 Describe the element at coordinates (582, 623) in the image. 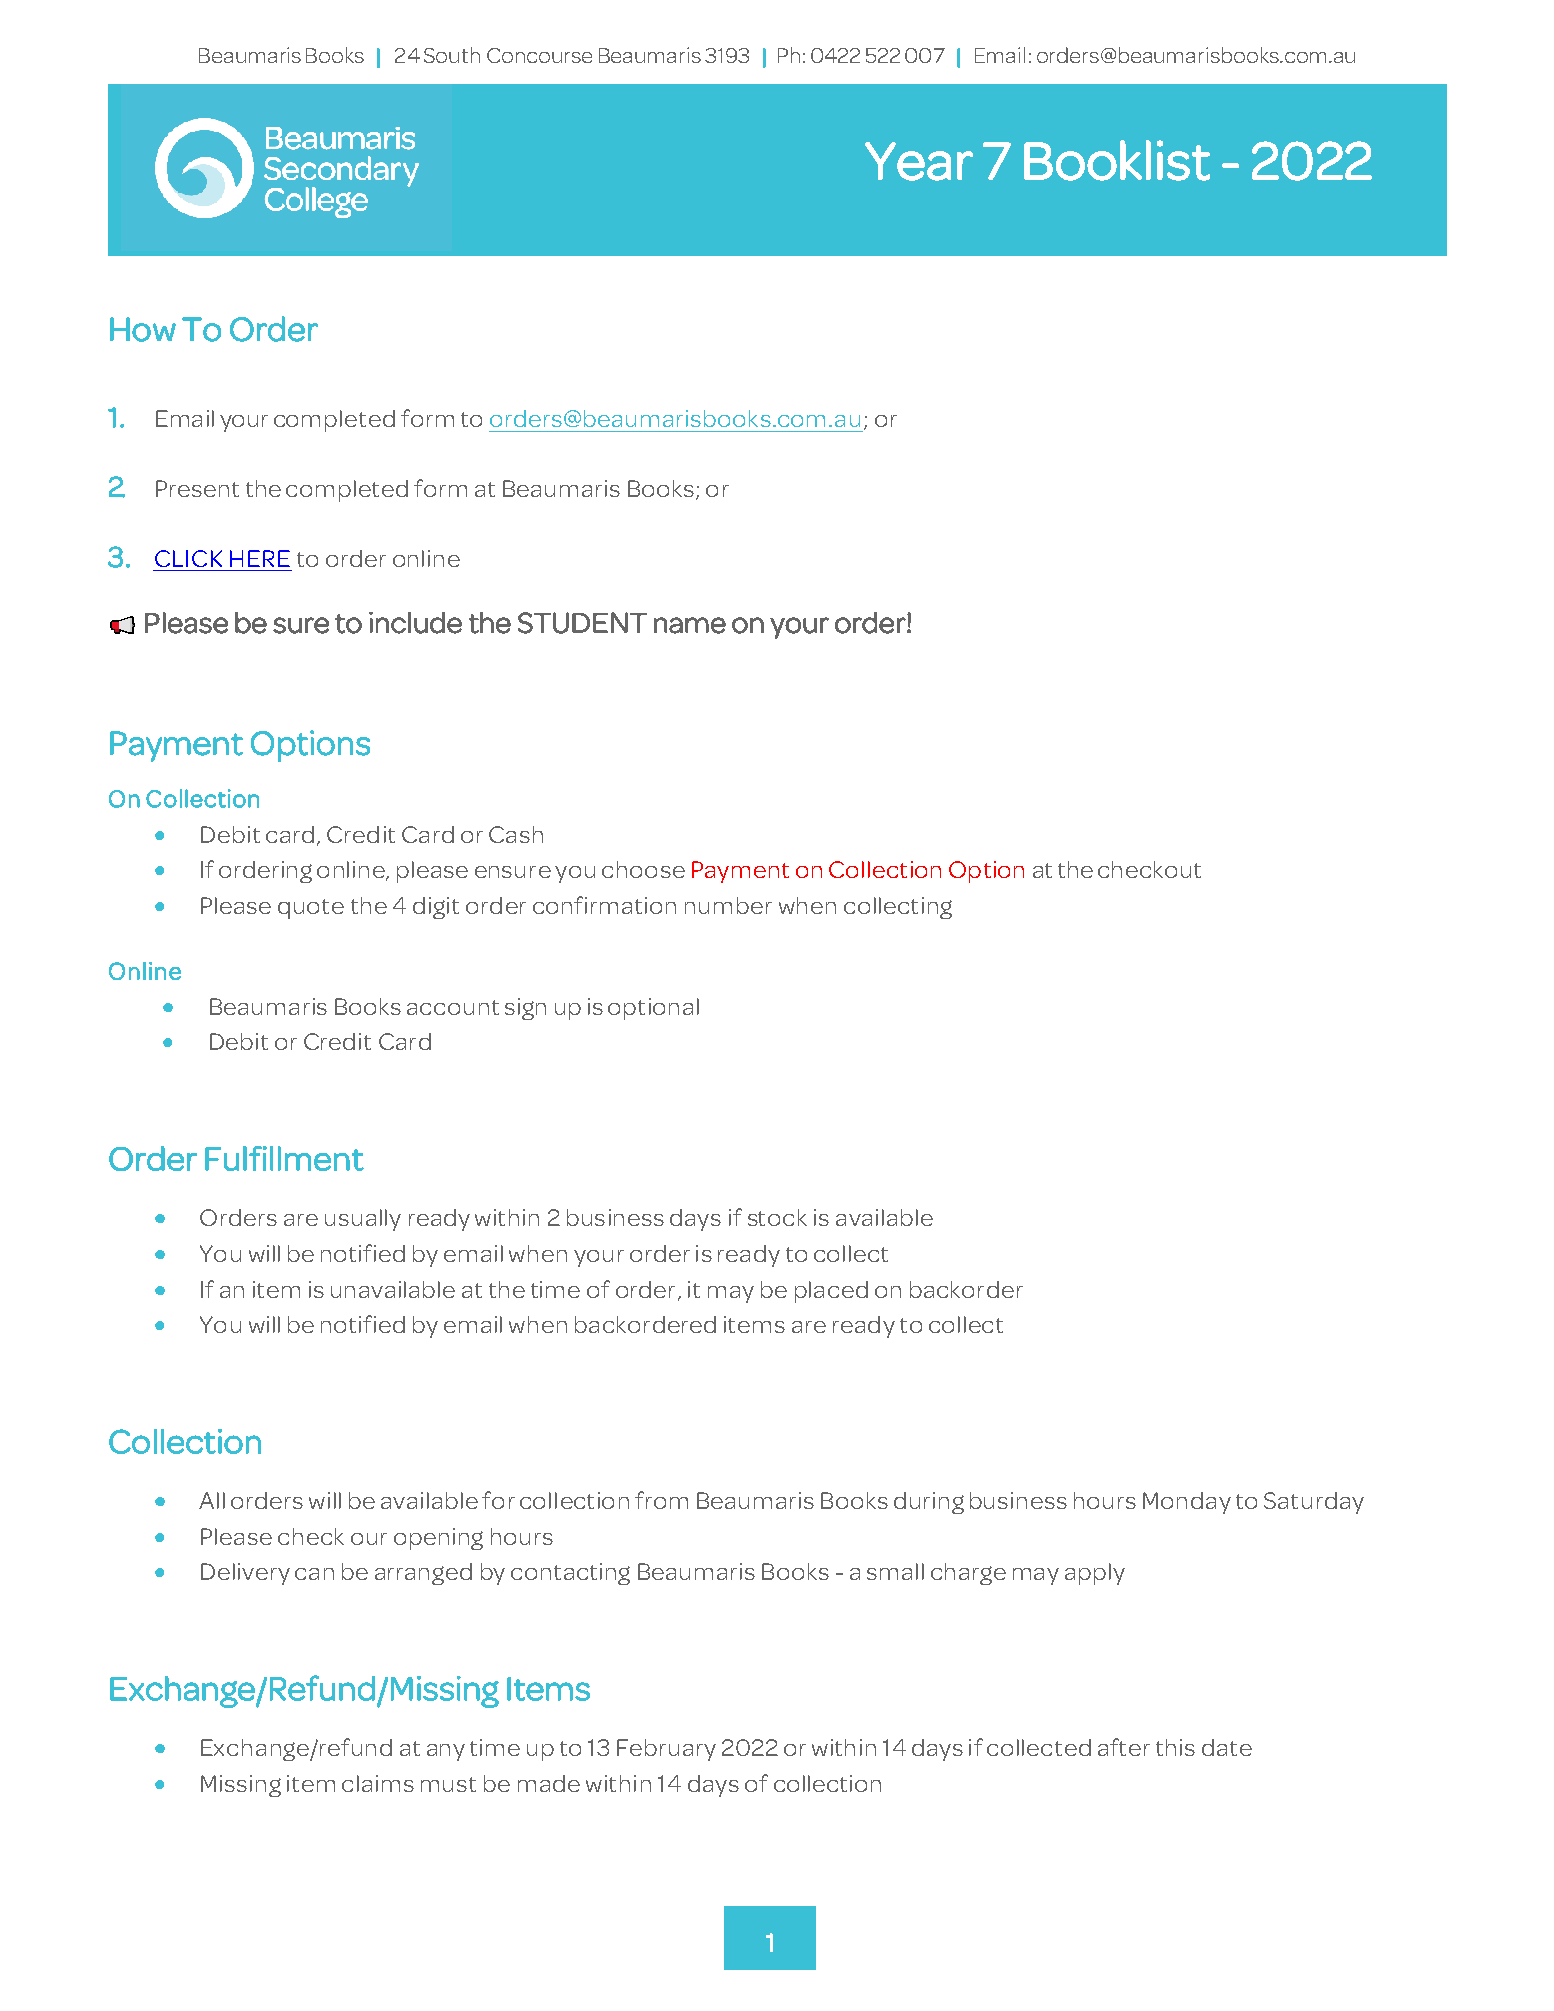

I see `STUDENT` at that location.
